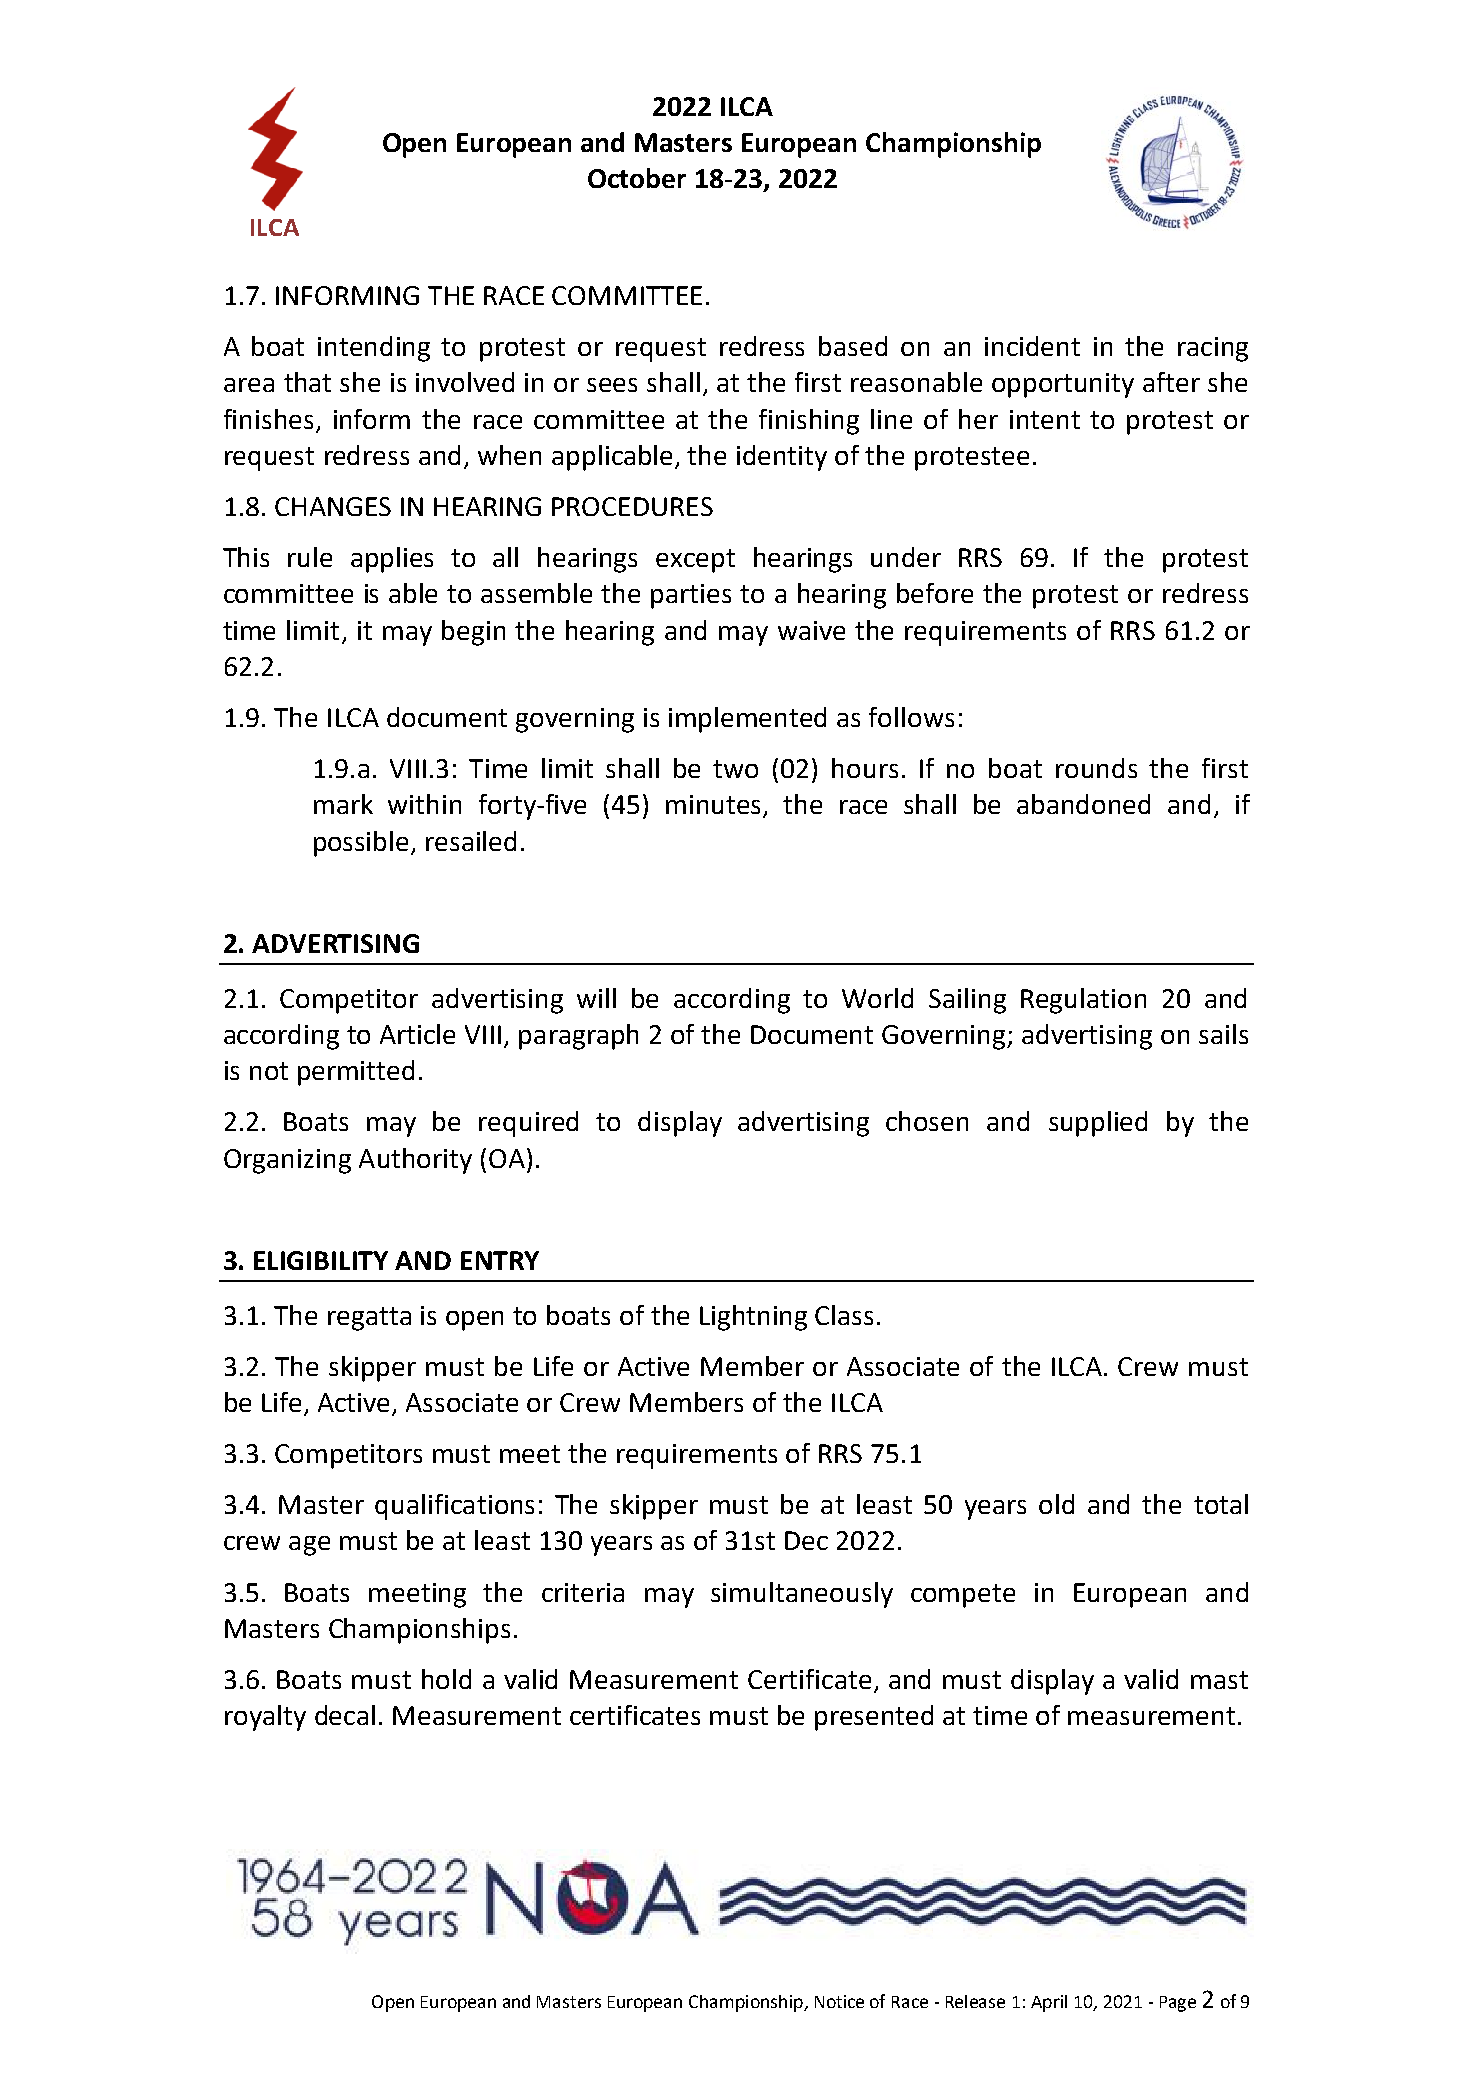  I want to click on Lightning, so click(753, 1318).
